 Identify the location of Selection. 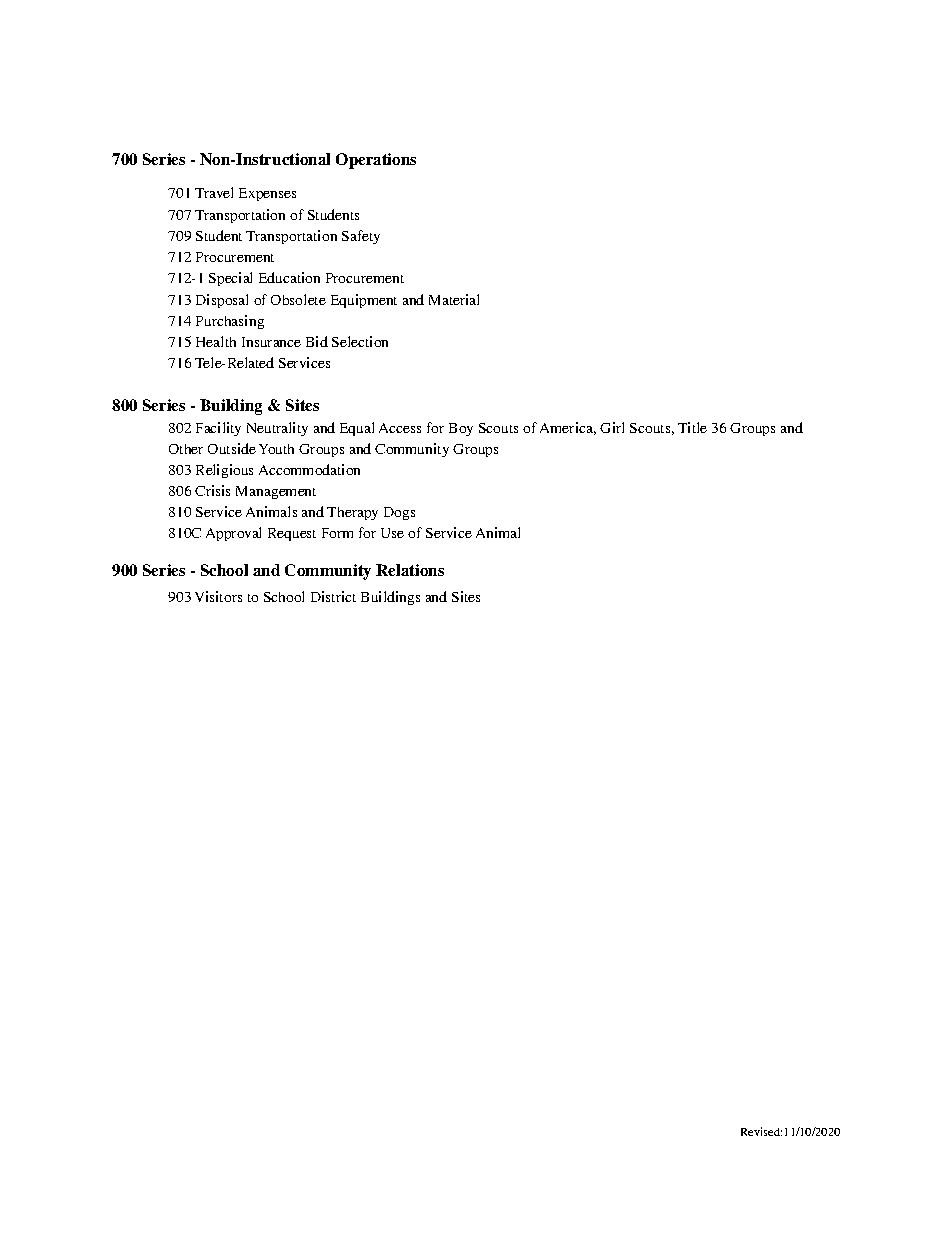
(360, 341).
